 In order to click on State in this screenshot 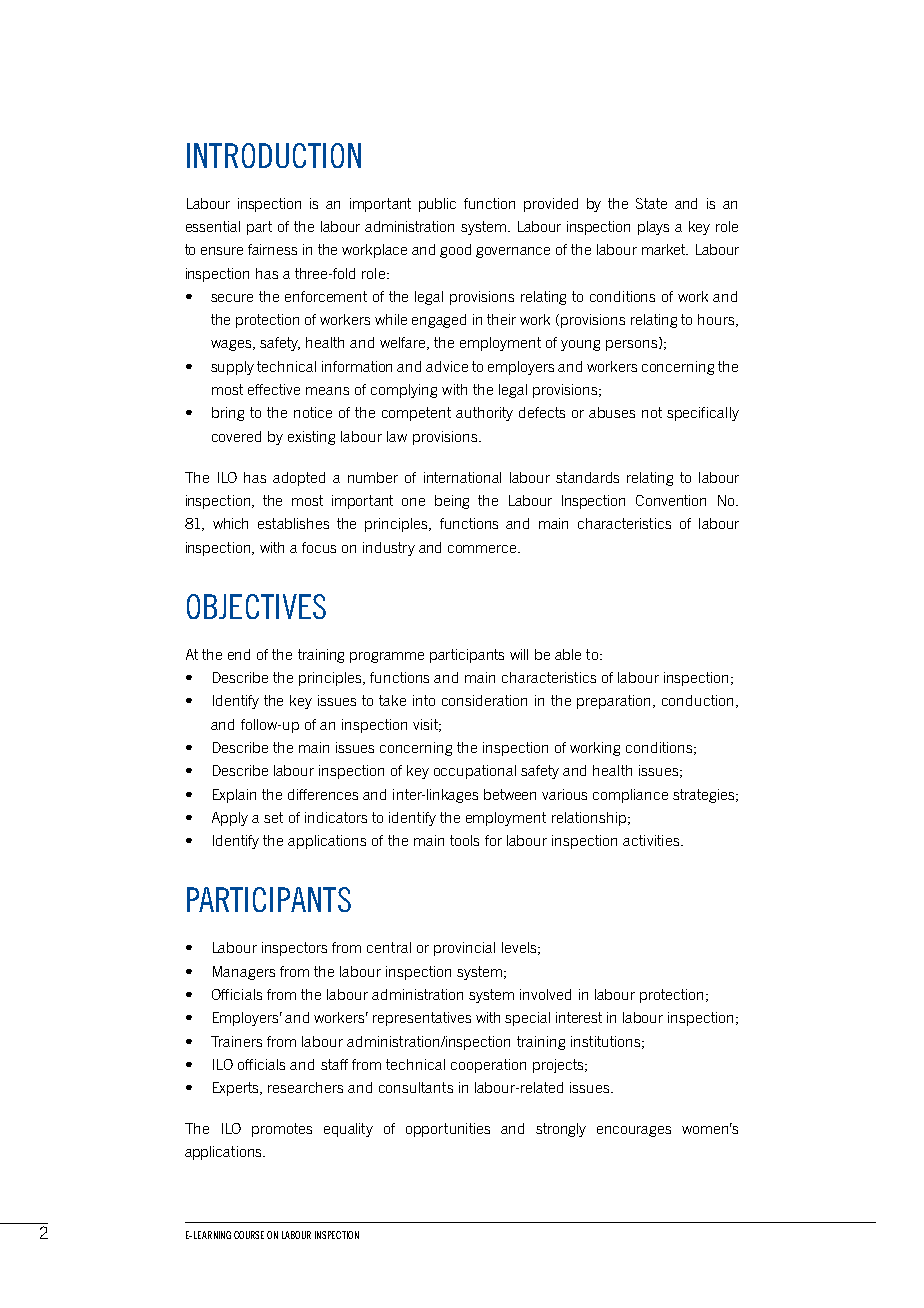, I will do `click(651, 203)`.
